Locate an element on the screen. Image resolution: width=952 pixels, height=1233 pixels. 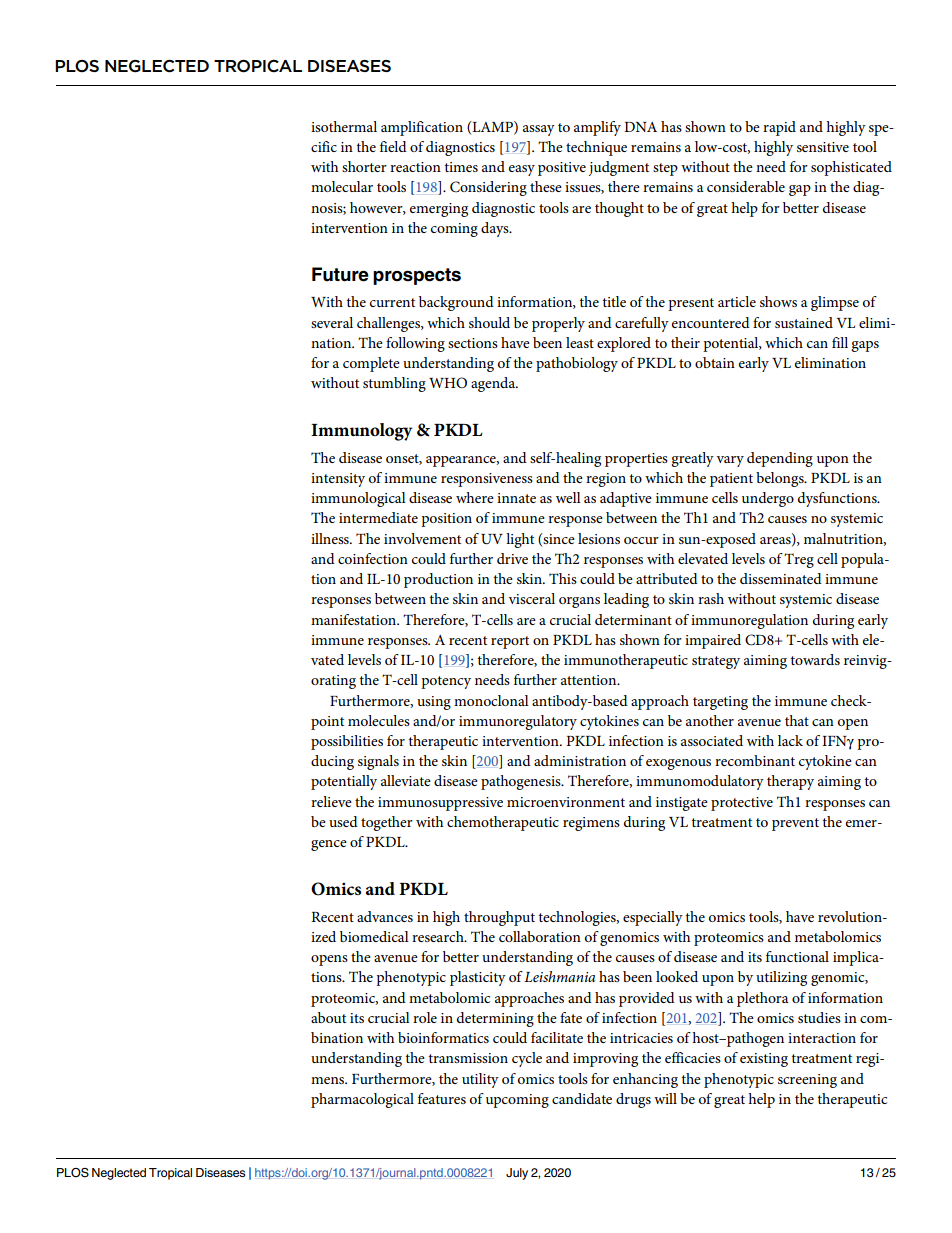
microenvironment is located at coordinates (566, 802).
